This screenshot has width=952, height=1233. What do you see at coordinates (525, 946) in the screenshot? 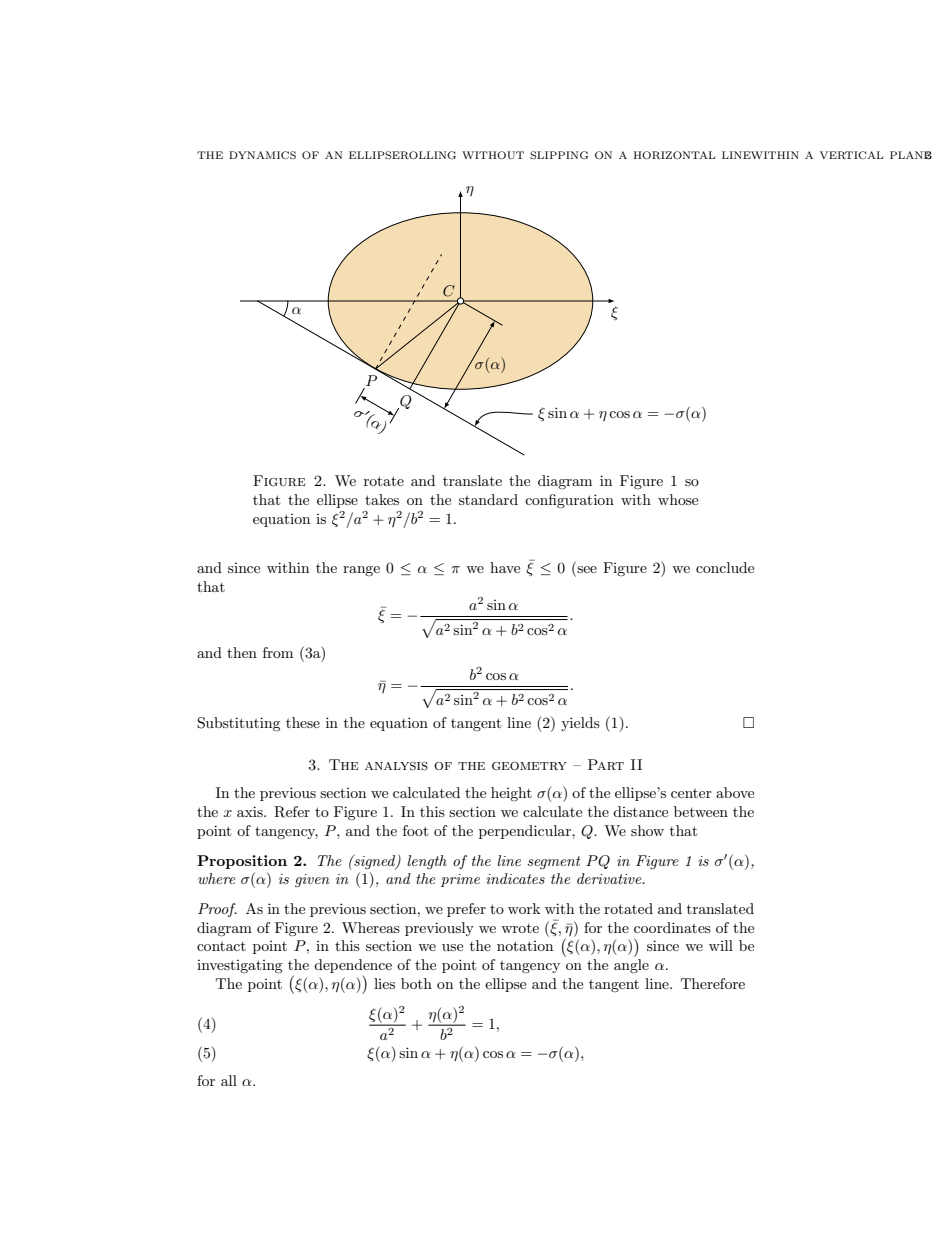
I see `notation` at bounding box center [525, 946].
